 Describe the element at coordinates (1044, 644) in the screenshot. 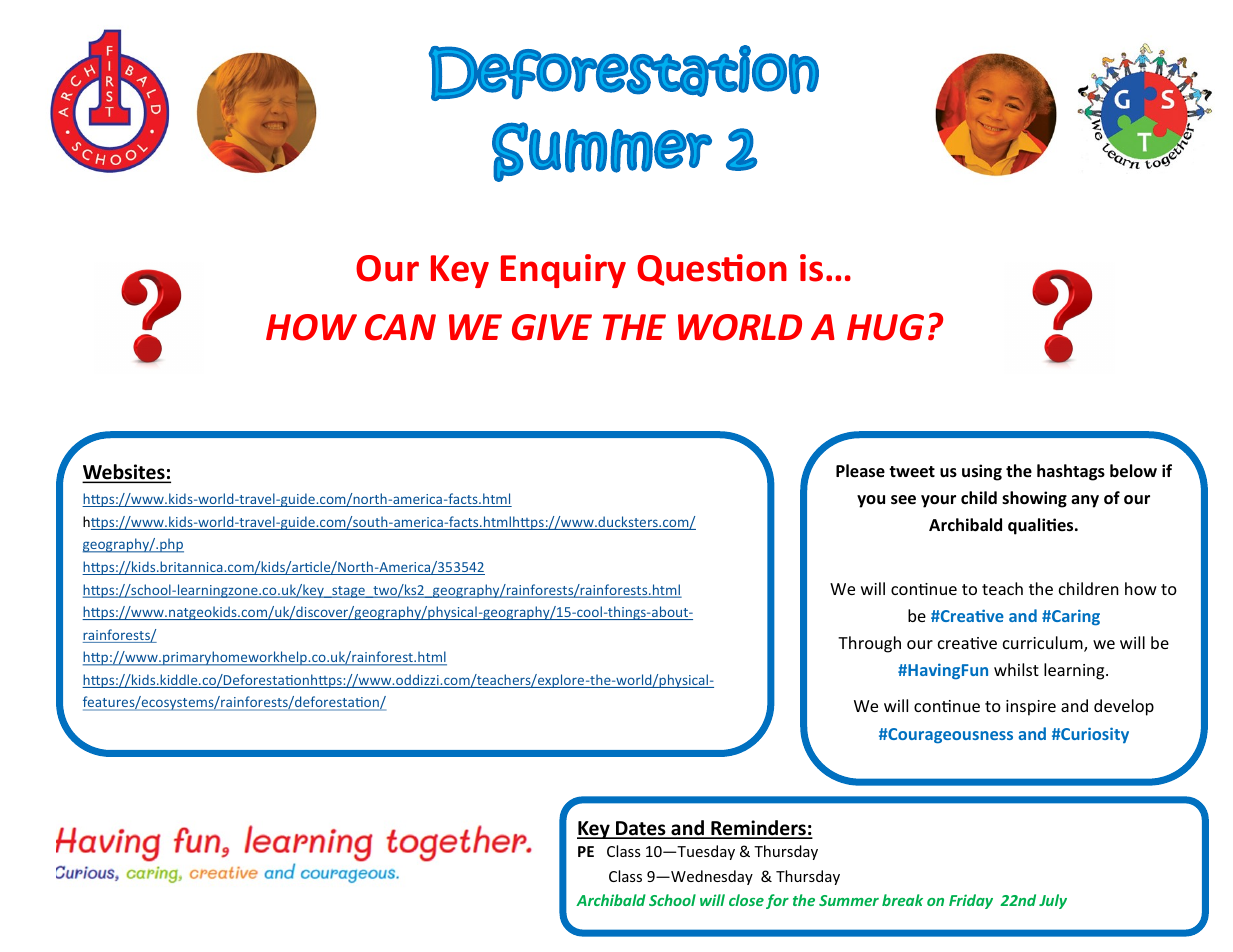

I see `curriculum` at that location.
